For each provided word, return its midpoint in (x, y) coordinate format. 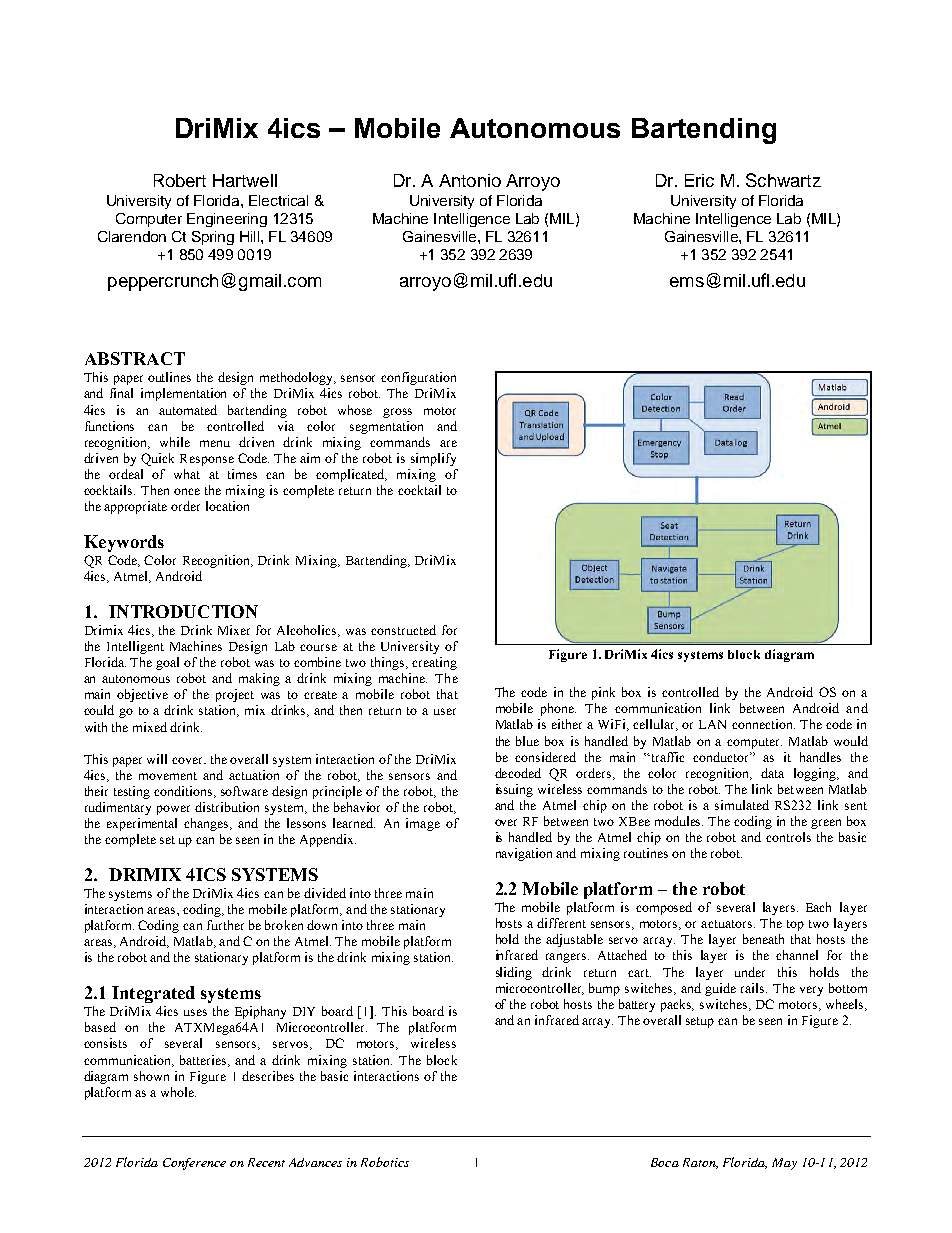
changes (208, 824)
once (187, 491)
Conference (194, 1164)
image (423, 824)
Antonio (470, 180)
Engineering (227, 220)
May (784, 1164)
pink (603, 693)
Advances (315, 1162)
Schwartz (783, 180)
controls (788, 837)
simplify (433, 459)
